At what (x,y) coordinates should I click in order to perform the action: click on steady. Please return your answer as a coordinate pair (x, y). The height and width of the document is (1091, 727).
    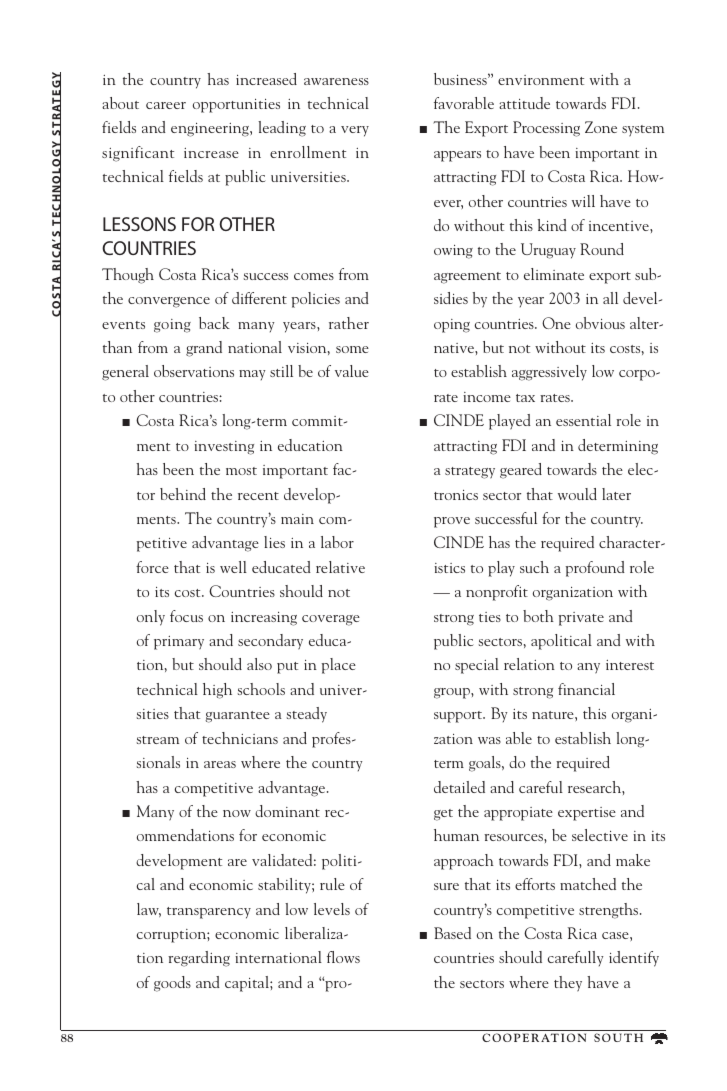
    Looking at the image, I should click on (307, 715).
